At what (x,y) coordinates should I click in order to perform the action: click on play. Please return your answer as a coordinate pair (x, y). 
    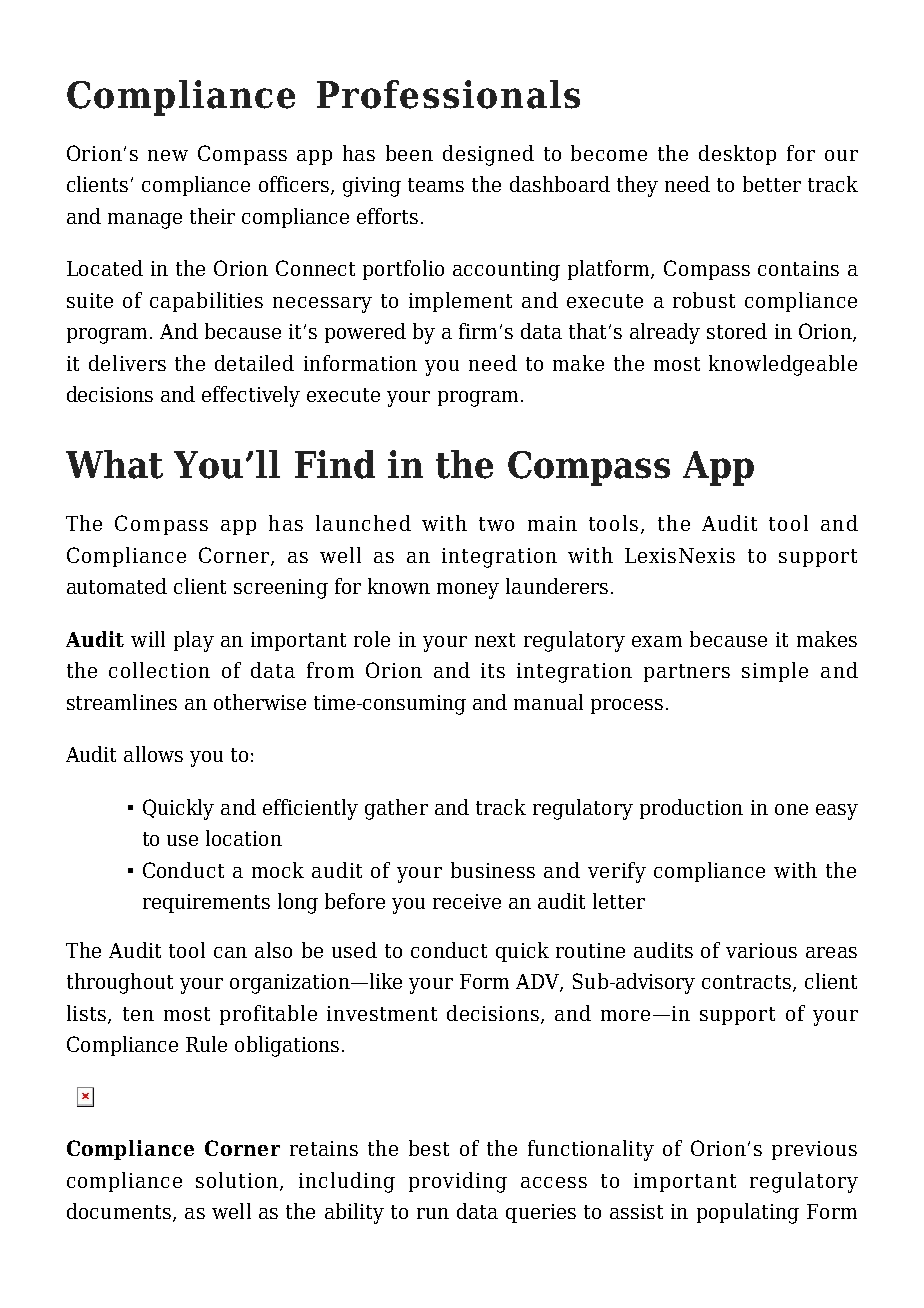
    Looking at the image, I should click on (194, 641).
